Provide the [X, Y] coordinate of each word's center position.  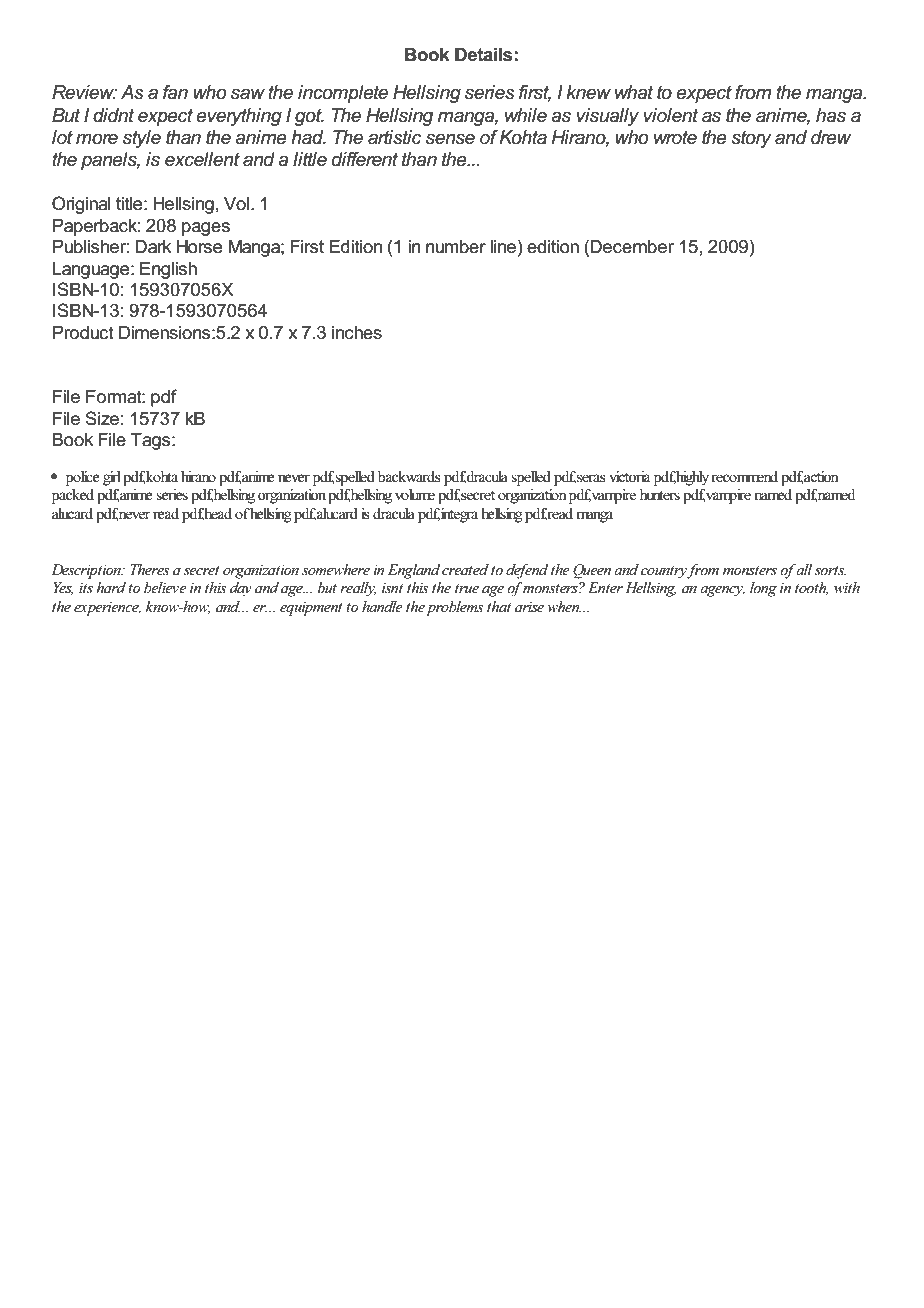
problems [453, 608]
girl [112, 478]
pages [206, 229]
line [503, 247]
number [456, 247]
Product [83, 333]
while [526, 115]
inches [357, 333]
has [831, 115]
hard [111, 587]
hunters [660, 495]
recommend [744, 477]
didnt [113, 115]
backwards [409, 476]
